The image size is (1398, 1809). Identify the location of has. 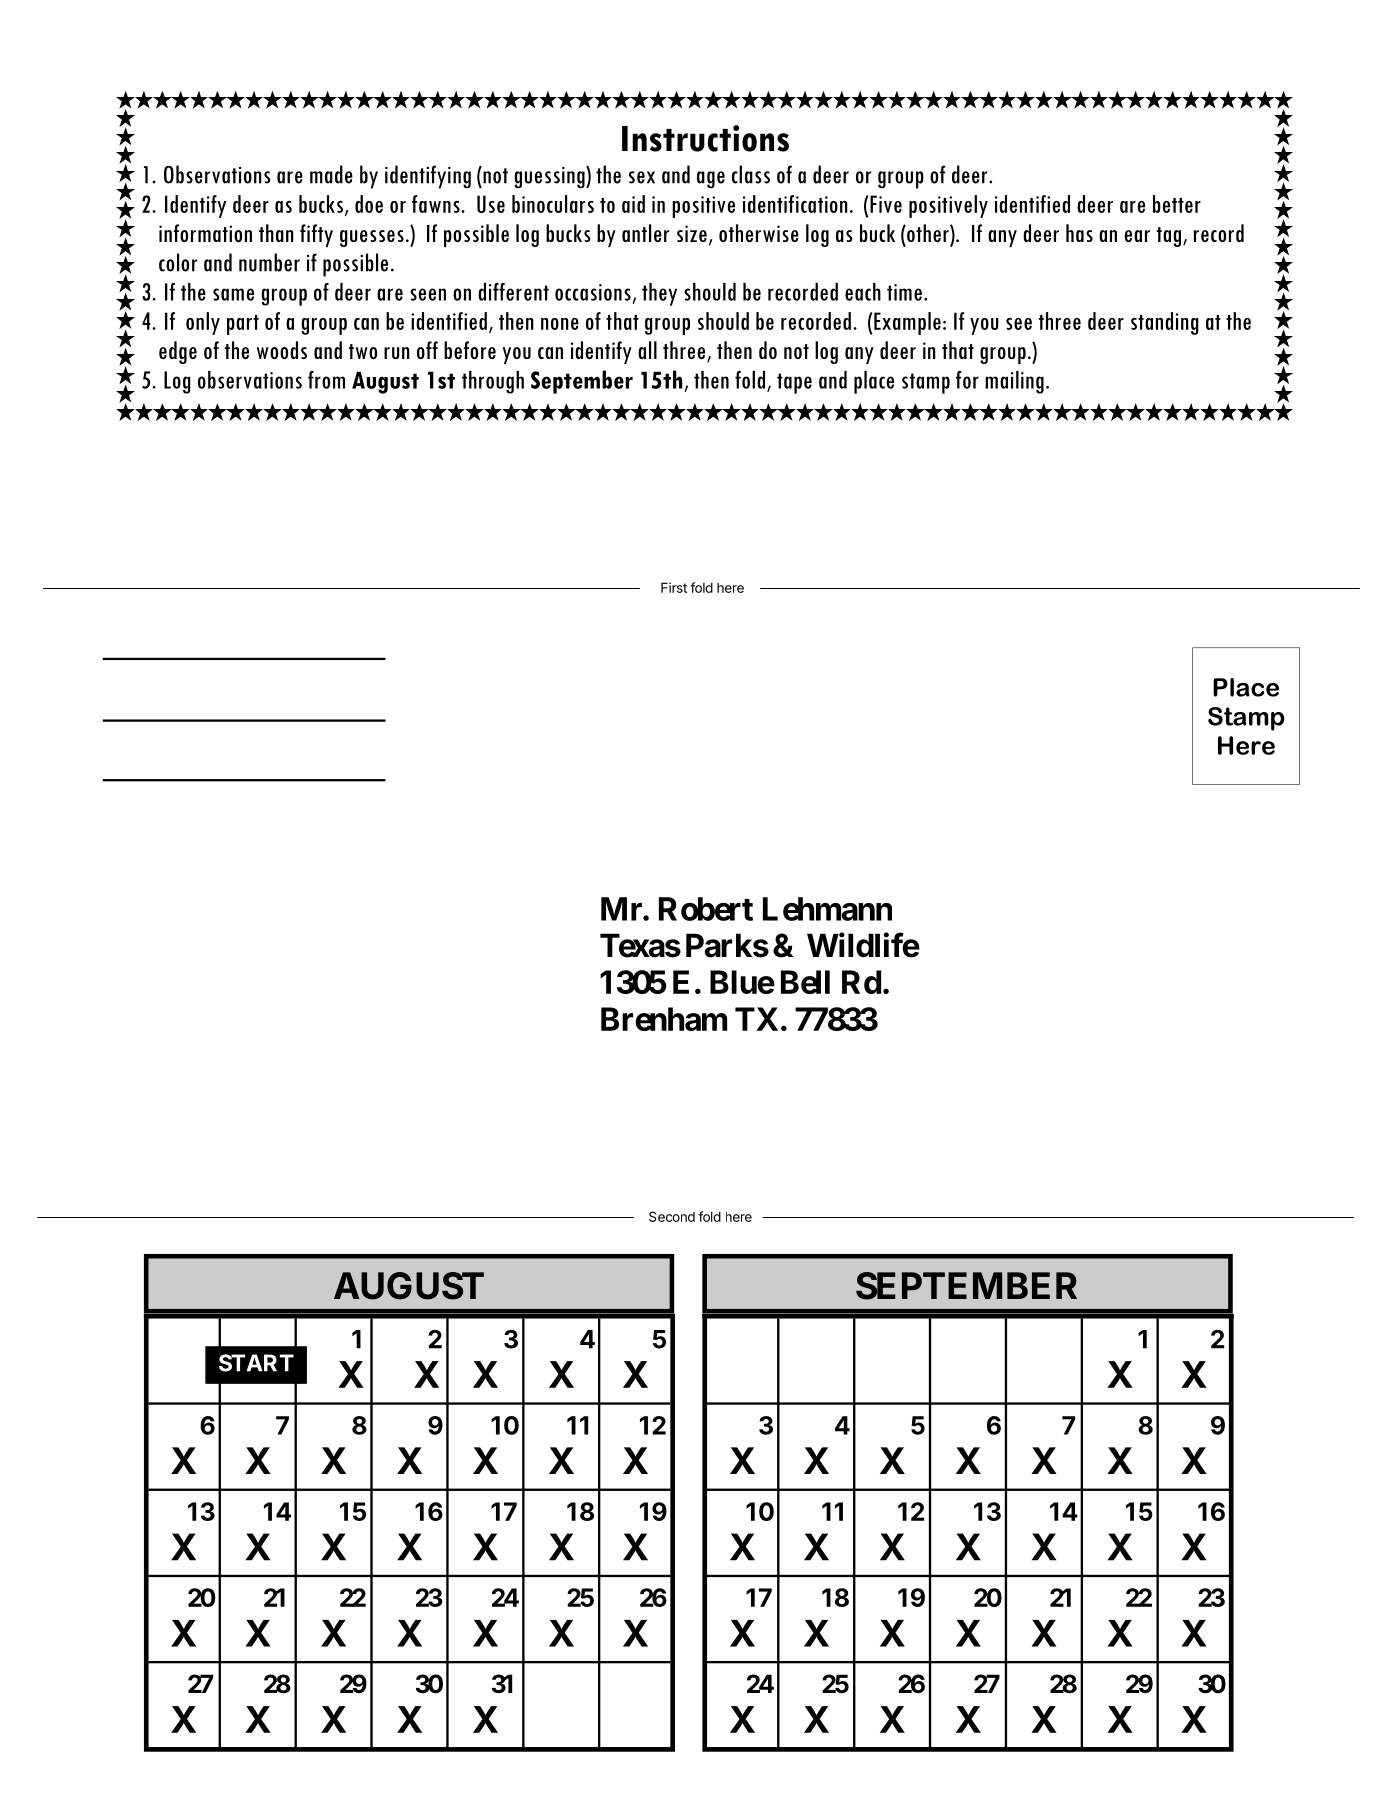
(1079, 233).
